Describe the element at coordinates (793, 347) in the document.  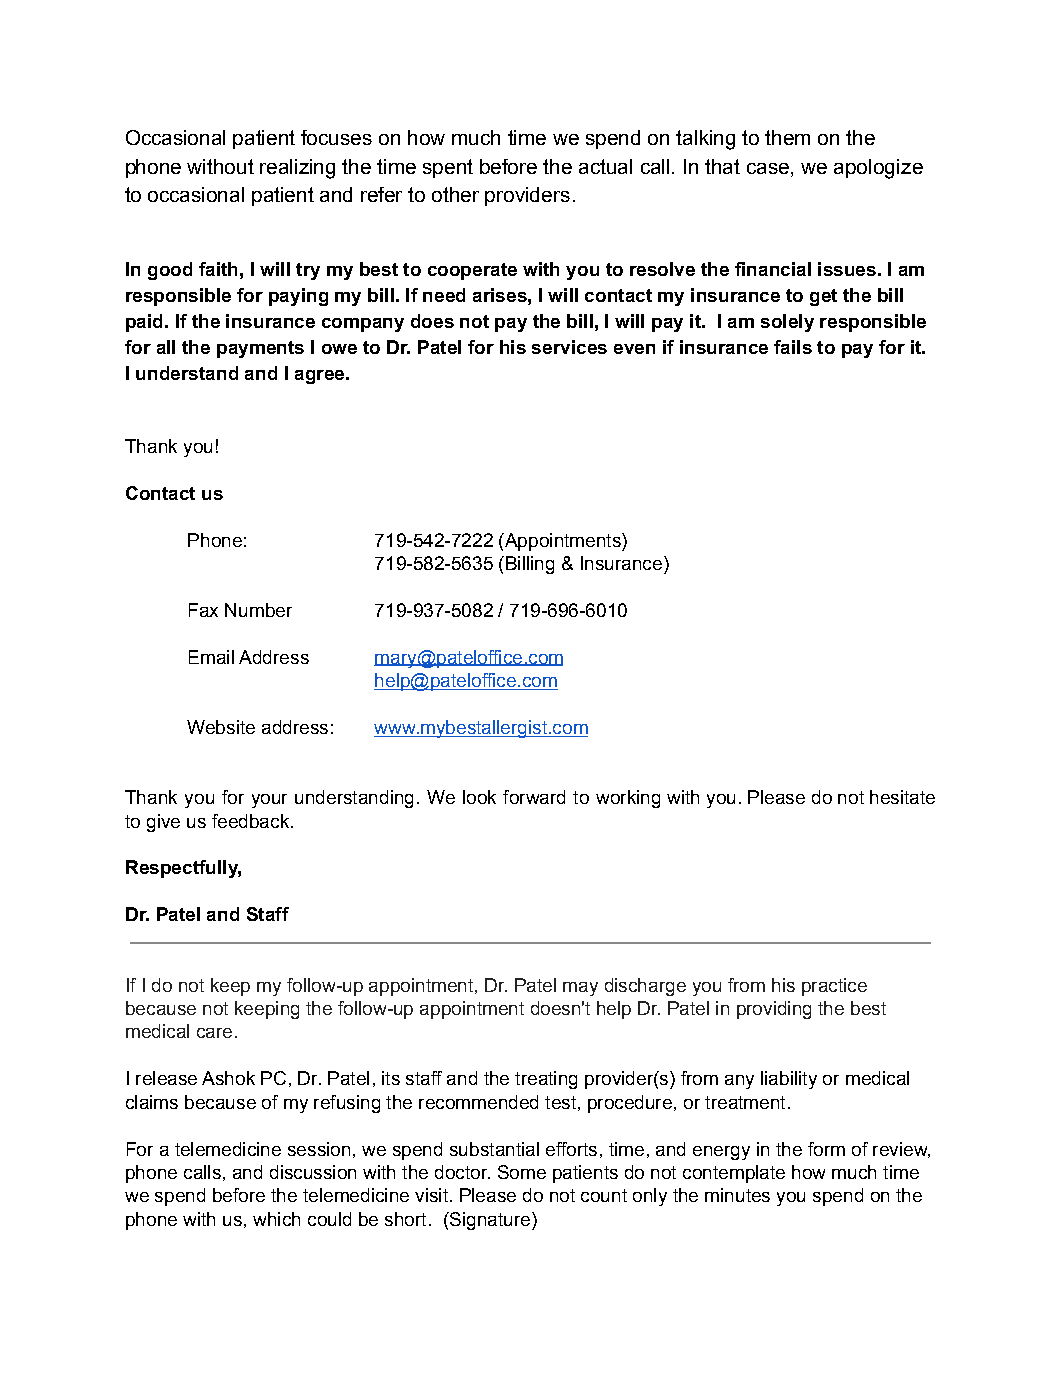
I see `fails` at that location.
